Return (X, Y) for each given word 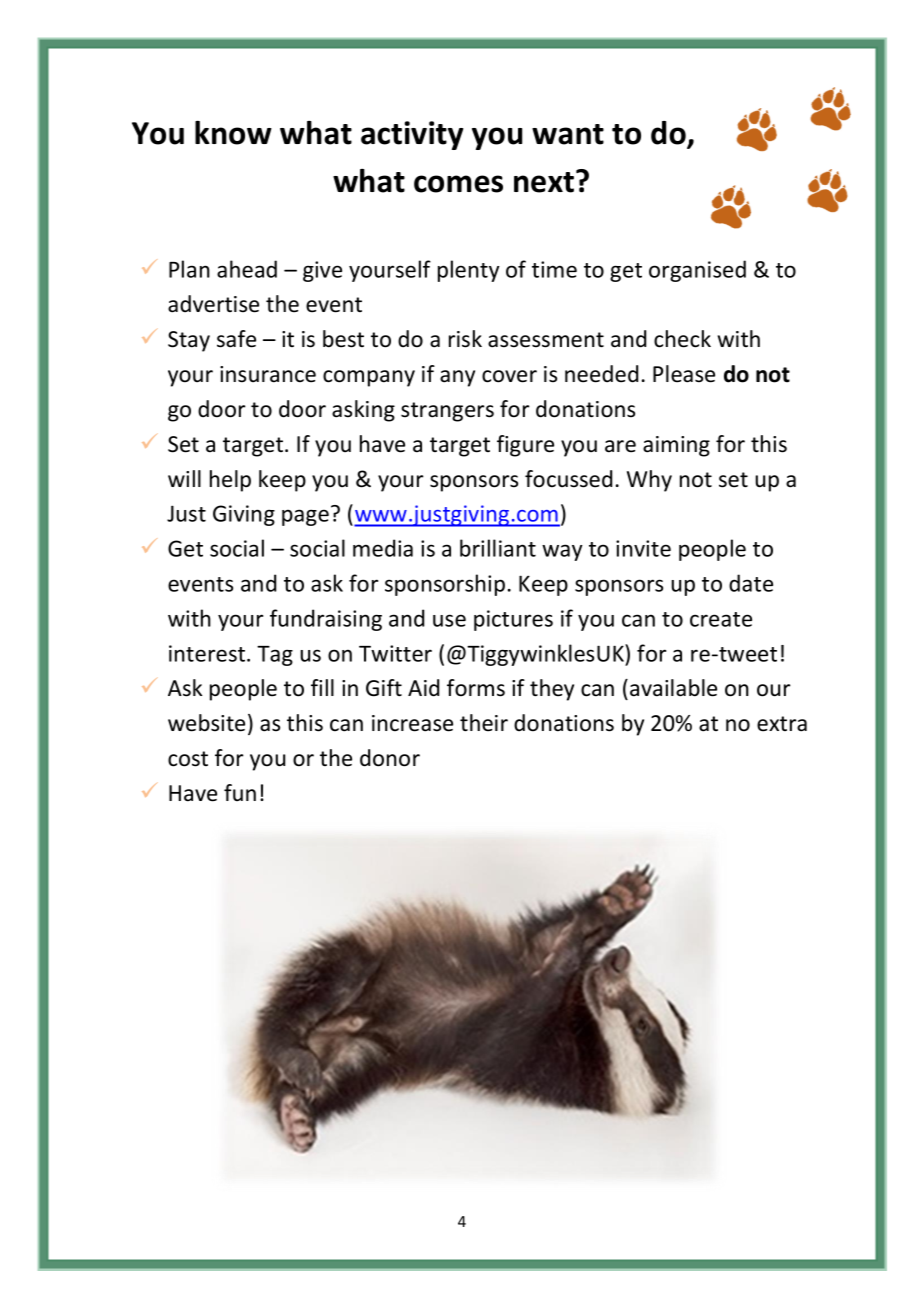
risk (465, 339)
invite (643, 548)
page (305, 517)
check (682, 339)
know (233, 133)
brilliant (498, 548)
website (206, 723)
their (484, 723)
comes (458, 184)
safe (236, 339)
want (568, 134)
